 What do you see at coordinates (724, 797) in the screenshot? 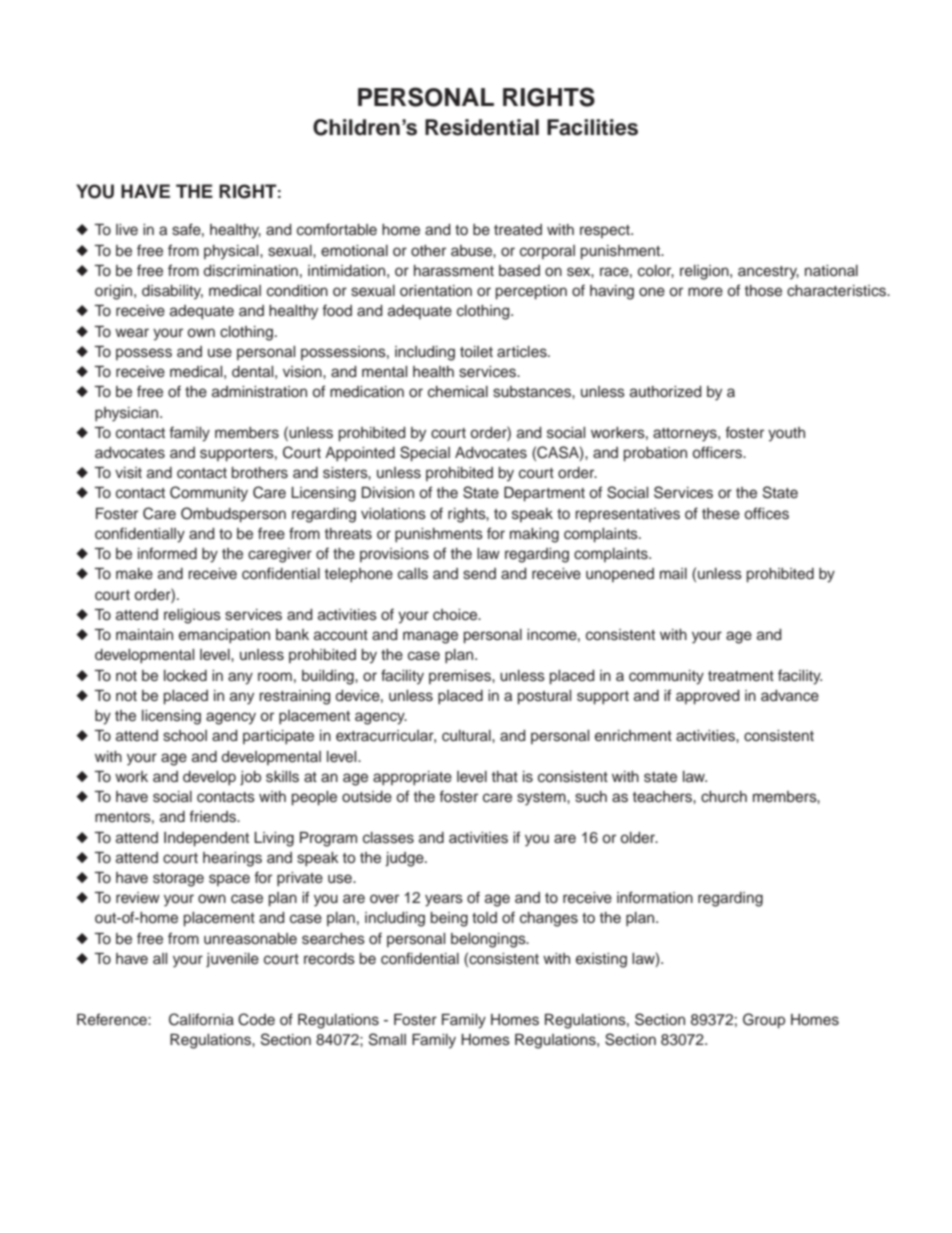
I see `church` at bounding box center [724, 797].
